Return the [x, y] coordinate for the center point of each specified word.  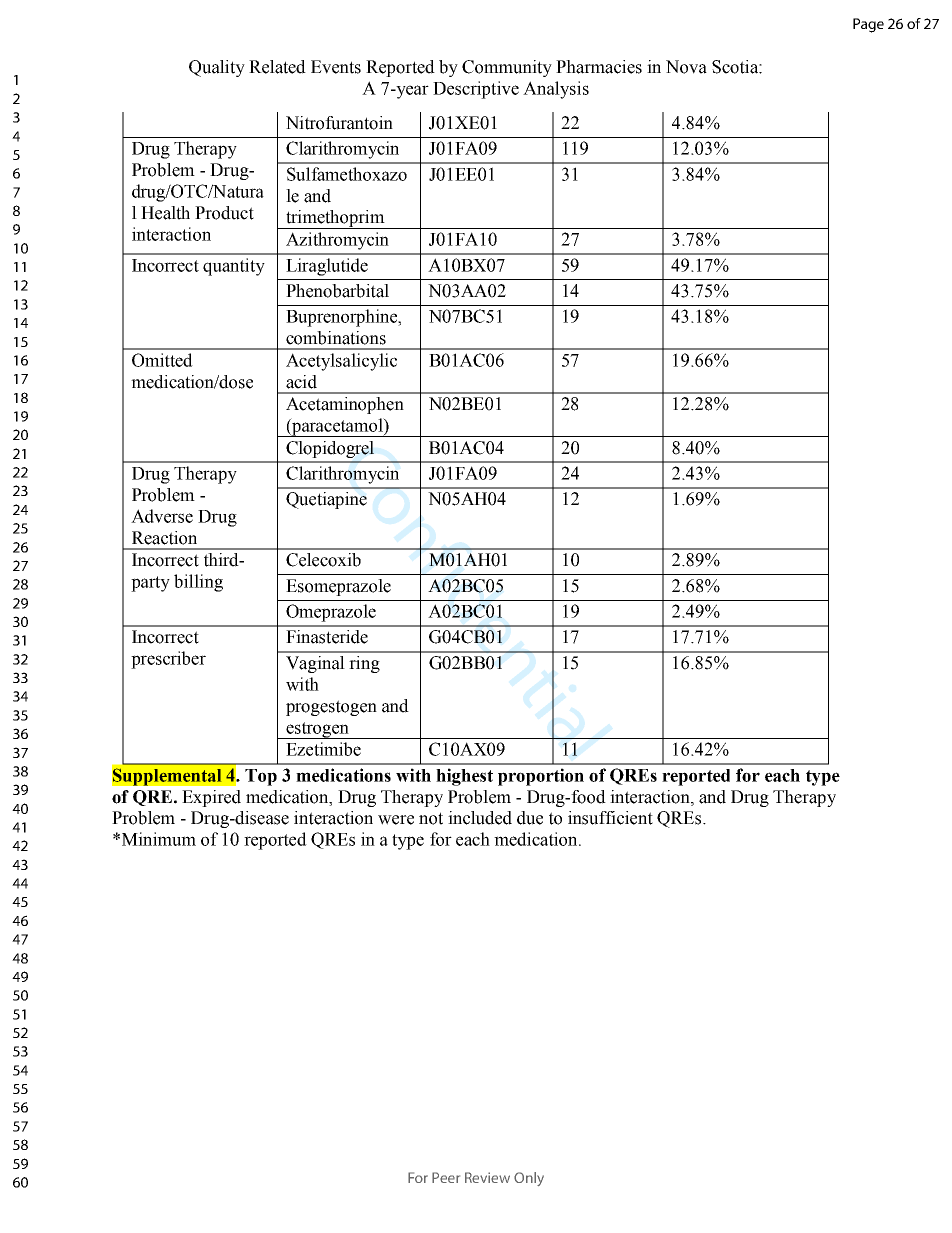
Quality [217, 68]
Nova [686, 67]
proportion [541, 777]
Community [507, 68]
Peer [446, 1177]
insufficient [610, 818]
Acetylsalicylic [341, 362]
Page [868, 25]
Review [487, 1177]
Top [261, 777]
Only [529, 1179]
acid [301, 382]
